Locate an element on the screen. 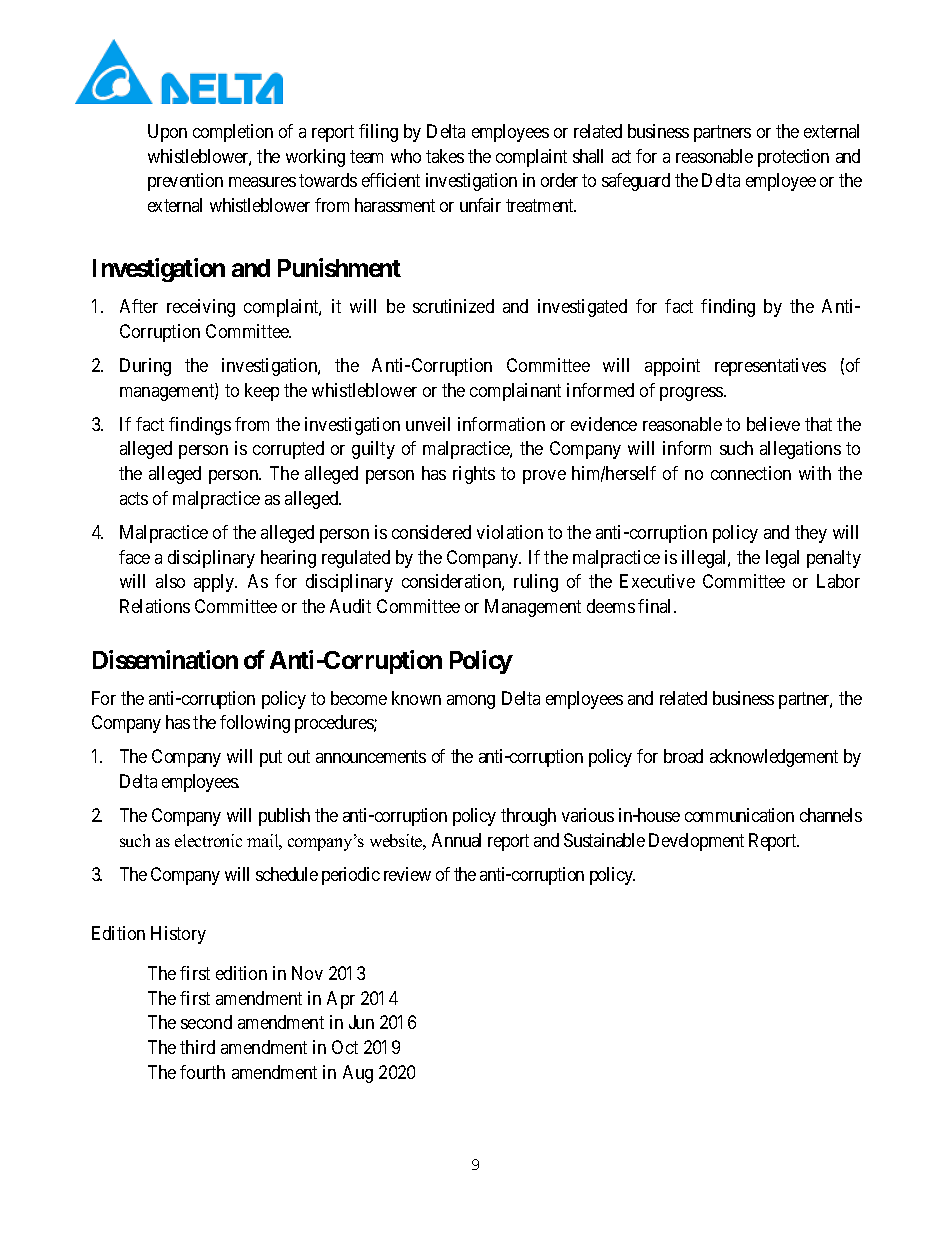 The image size is (952, 1233). completion is located at coordinates (233, 133).
